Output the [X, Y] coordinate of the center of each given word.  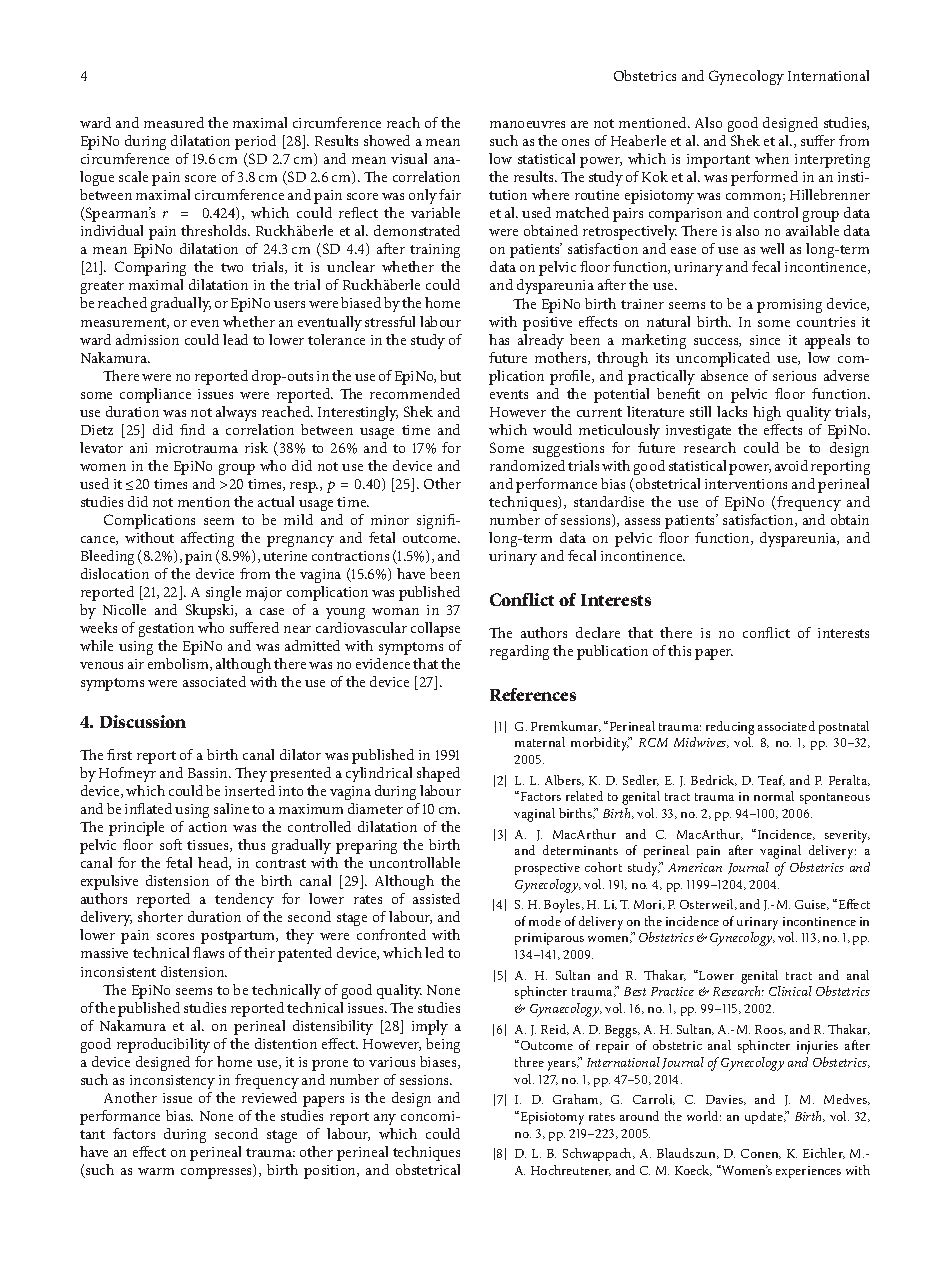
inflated [148, 808]
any [385, 1119]
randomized [527, 465]
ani [138, 448]
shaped [438, 774]
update [765, 1117]
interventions [746, 484]
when [772, 158]
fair [450, 194]
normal [774, 796]
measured [174, 122]
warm [156, 1171]
